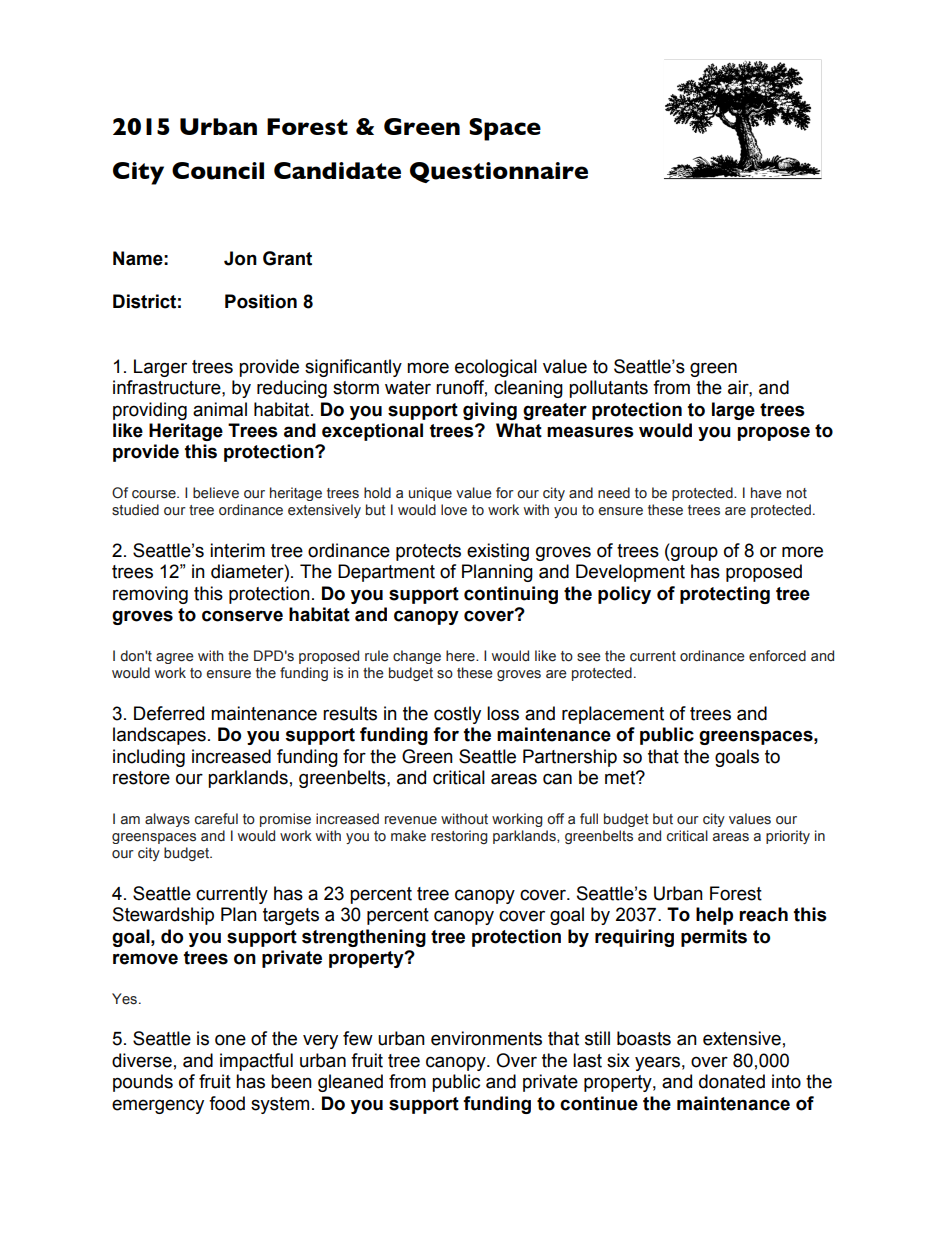 The width and height of the screenshot is (952, 1233). Describe the element at coordinates (725, 595) in the screenshot. I see `protecting` at that location.
